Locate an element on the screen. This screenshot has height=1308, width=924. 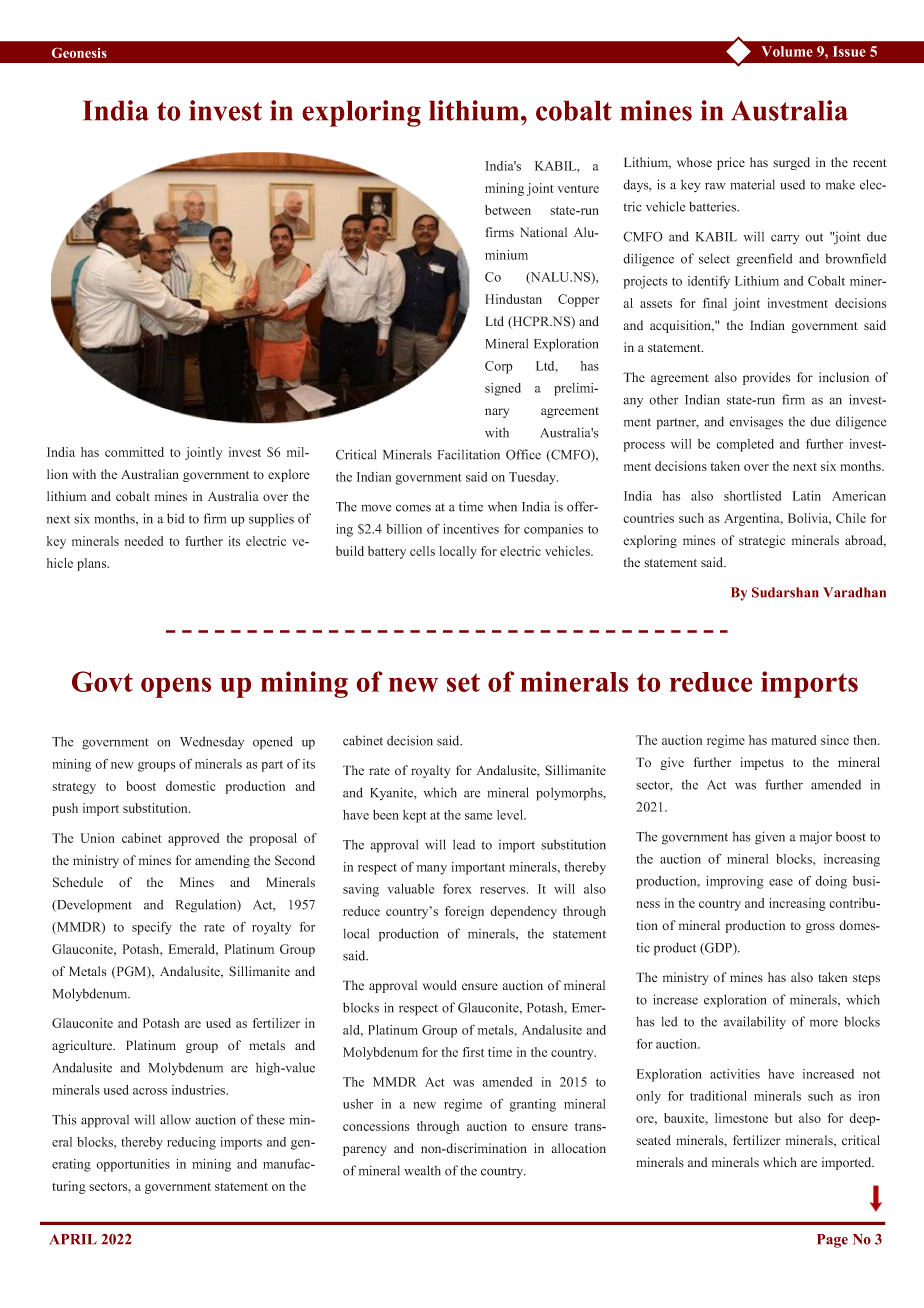
GDP is located at coordinates (718, 948).
